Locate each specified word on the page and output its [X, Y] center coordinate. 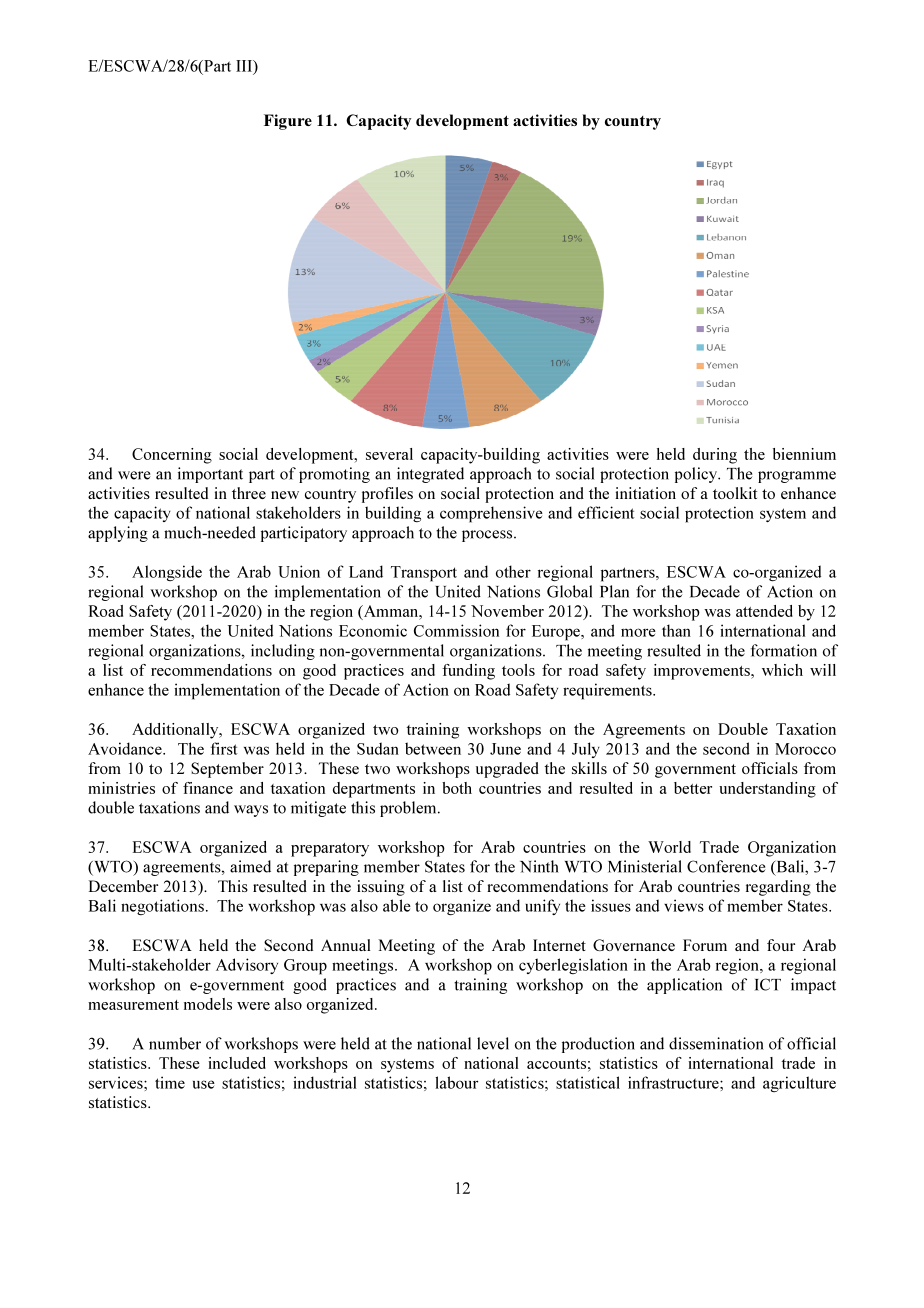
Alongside [167, 573]
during [715, 456]
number [175, 1043]
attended [764, 611]
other [513, 571]
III [245, 67]
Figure [288, 122]
